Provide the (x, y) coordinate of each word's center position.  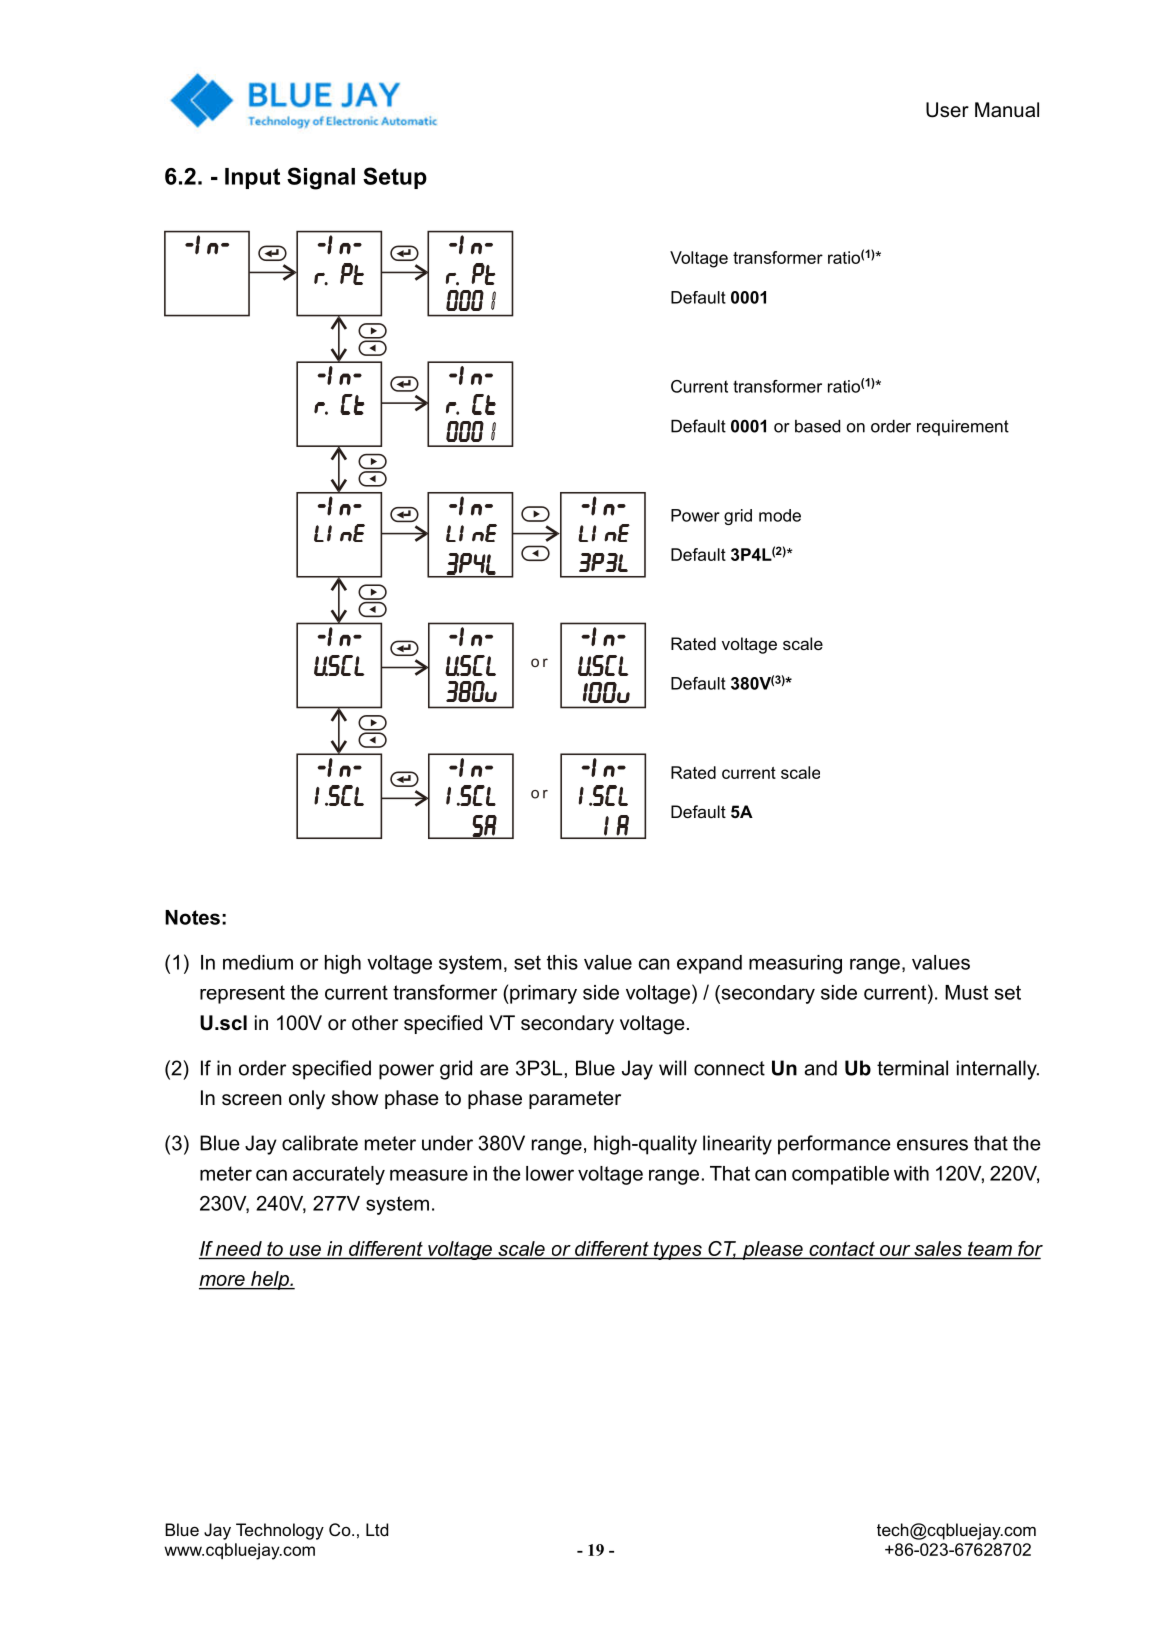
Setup (395, 178)
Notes (192, 917)
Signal (321, 178)
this (562, 962)
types (678, 1251)
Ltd (377, 1529)
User (947, 110)
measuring (795, 964)
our (895, 1250)
